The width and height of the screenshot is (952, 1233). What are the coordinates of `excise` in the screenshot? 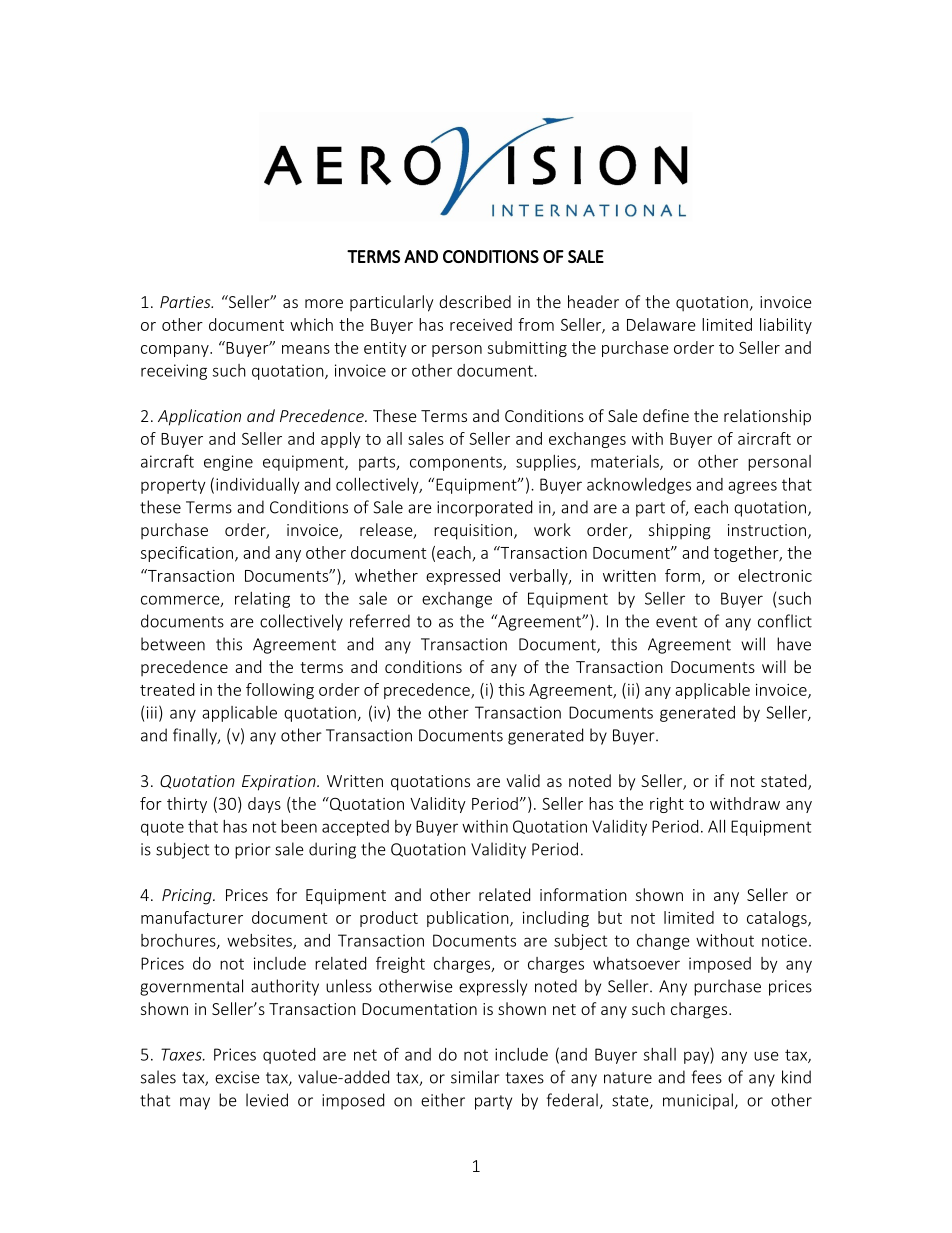 It's located at (237, 1077).
